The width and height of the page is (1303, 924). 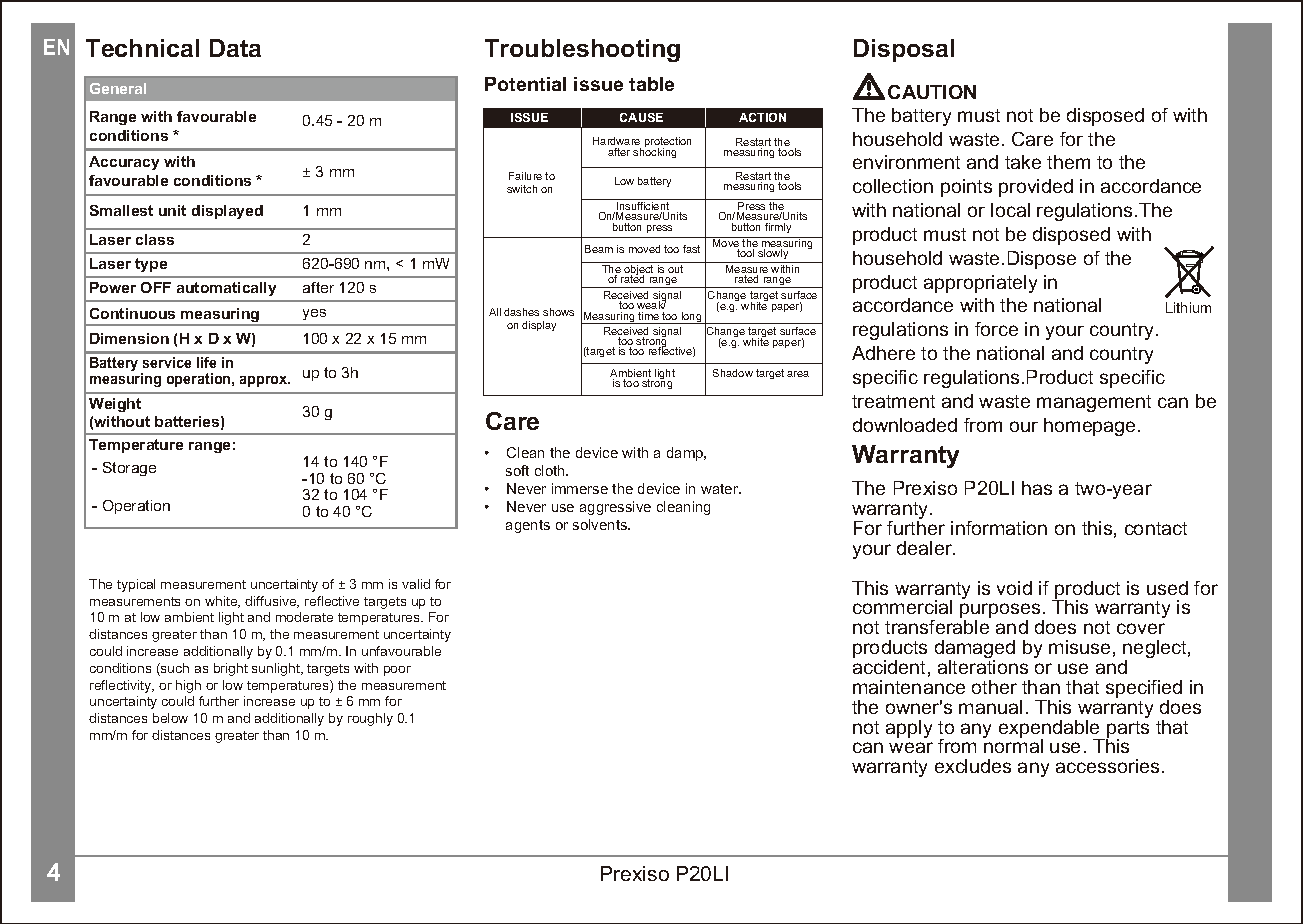 What do you see at coordinates (733, 373) in the page?
I see `Shadow` at bounding box center [733, 373].
